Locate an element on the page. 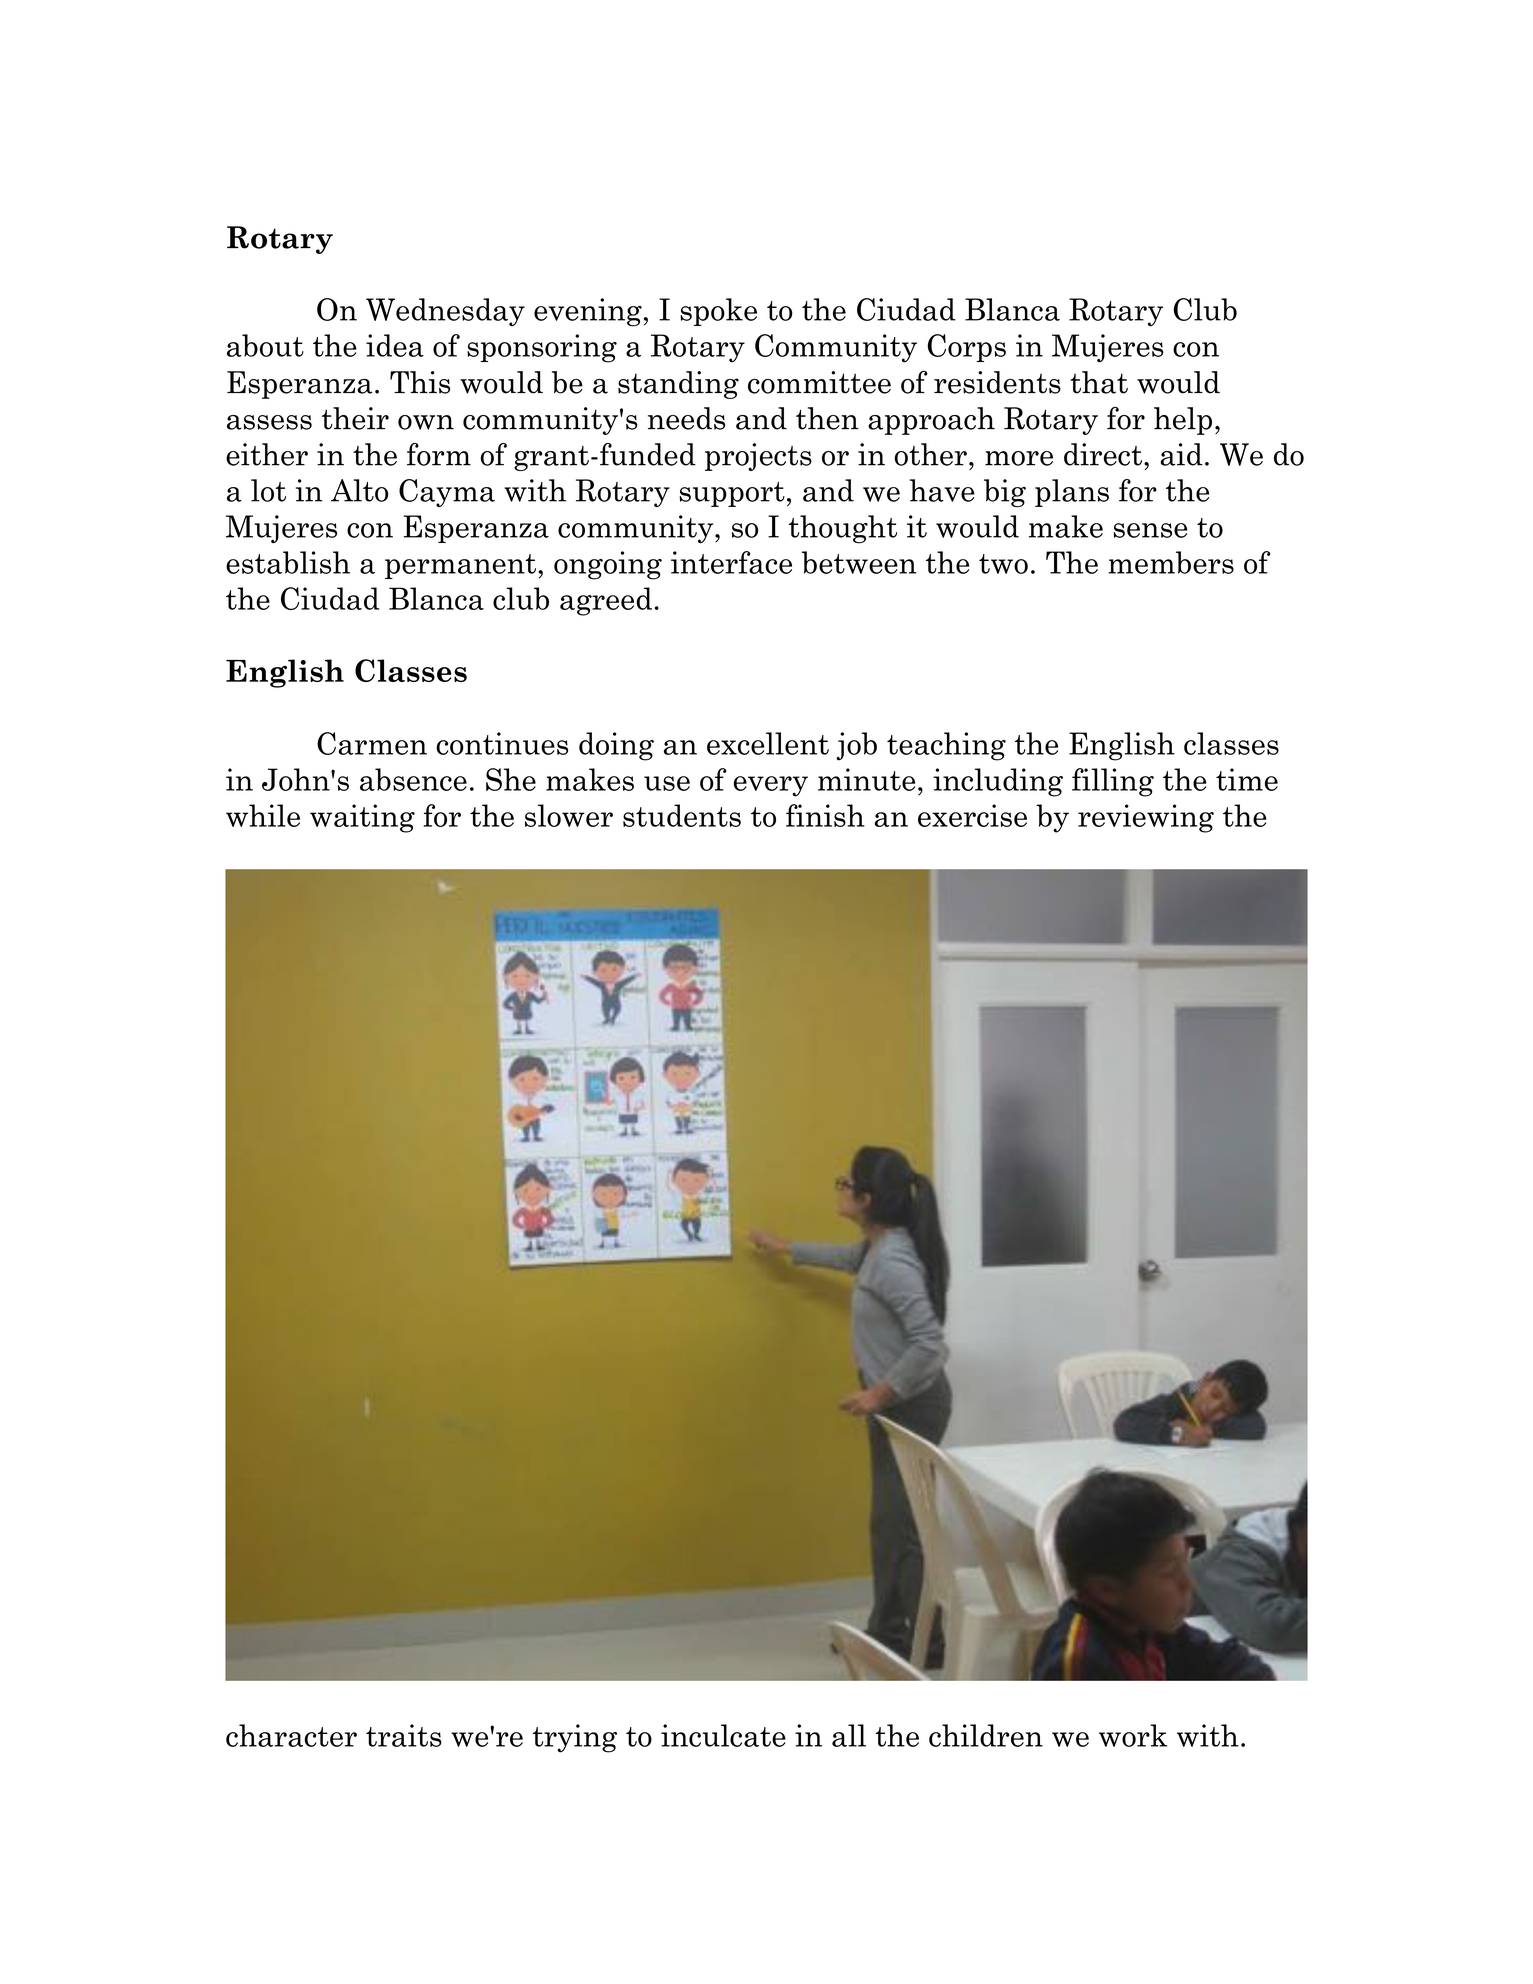  inculcate is located at coordinates (723, 1735).
